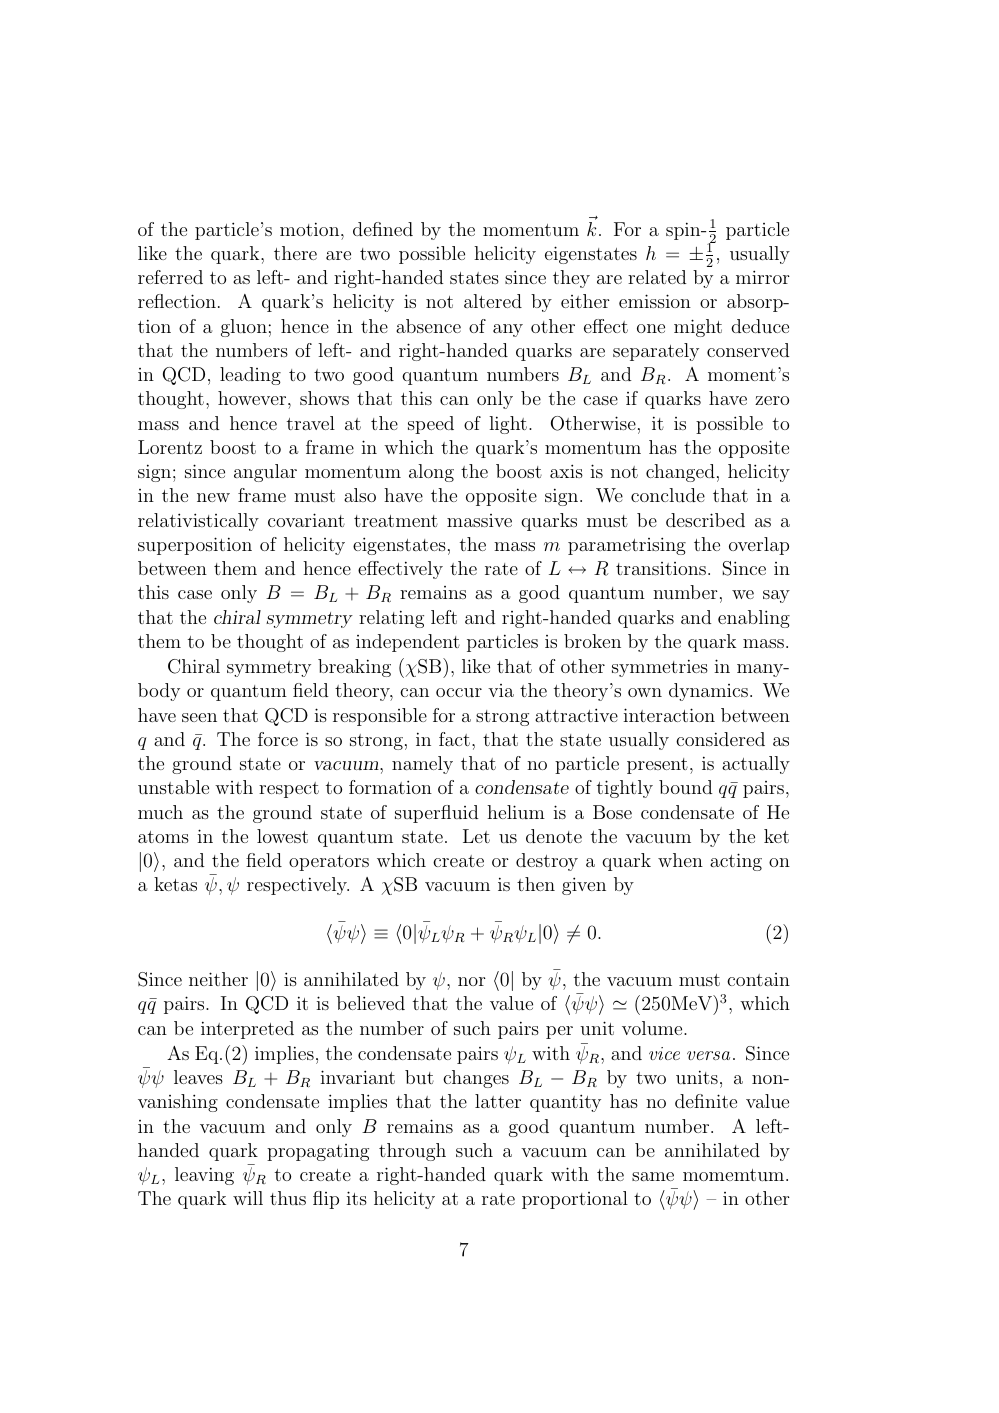  I want to click on when, so click(680, 860).
